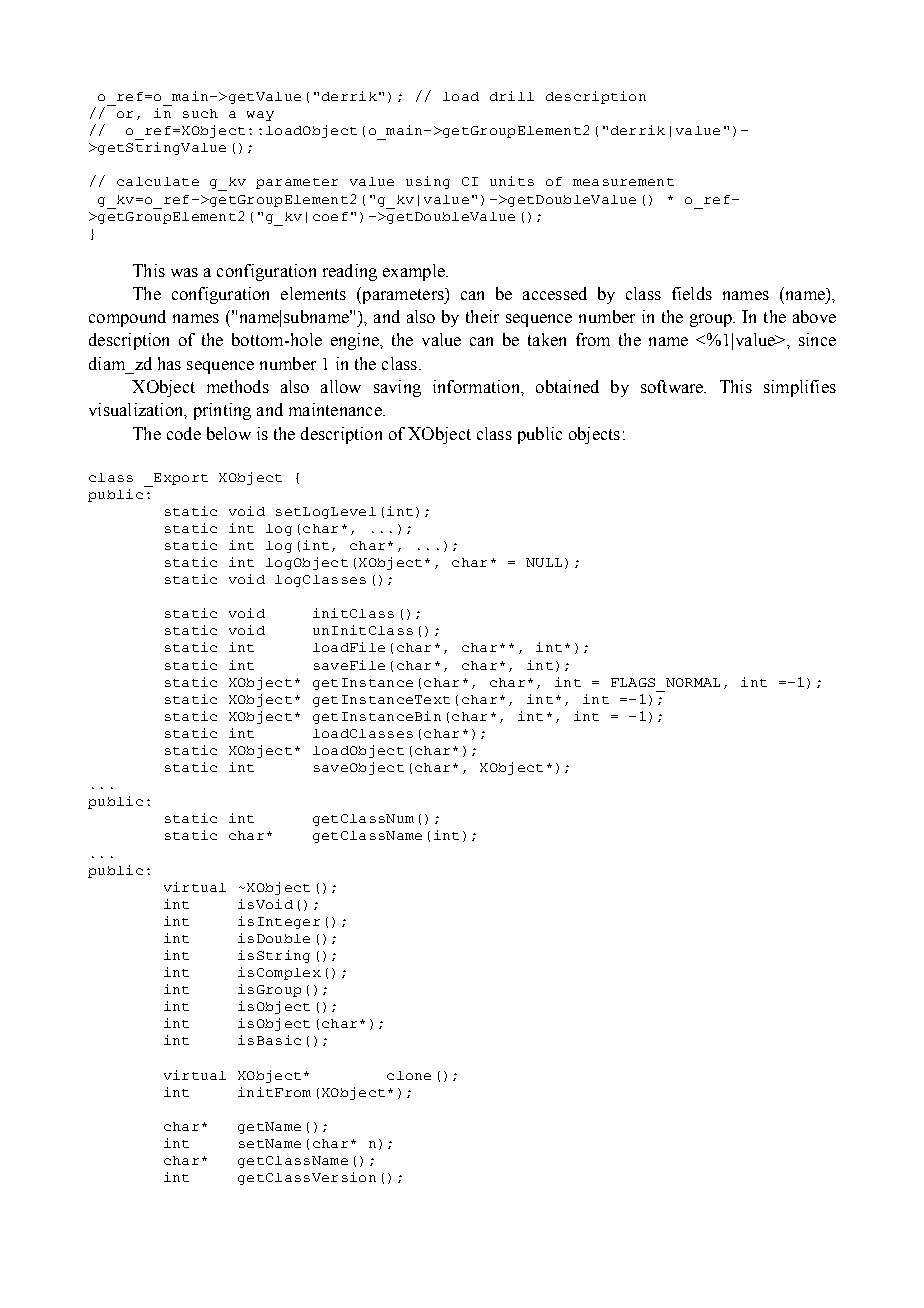  Describe the element at coordinates (544, 562) in the screenshot. I see `NULL` at that location.
